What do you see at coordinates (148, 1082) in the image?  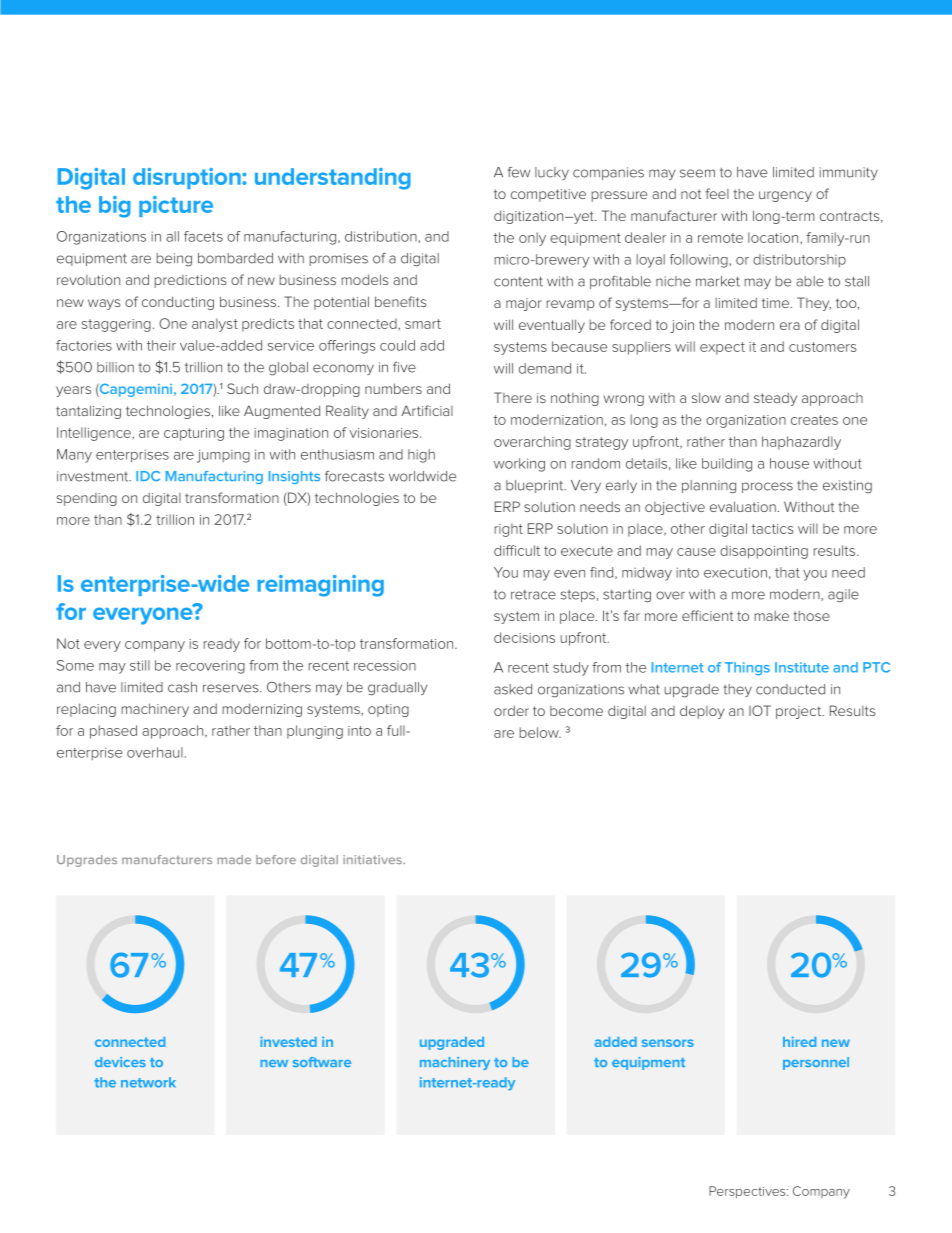 I see `network` at bounding box center [148, 1082].
